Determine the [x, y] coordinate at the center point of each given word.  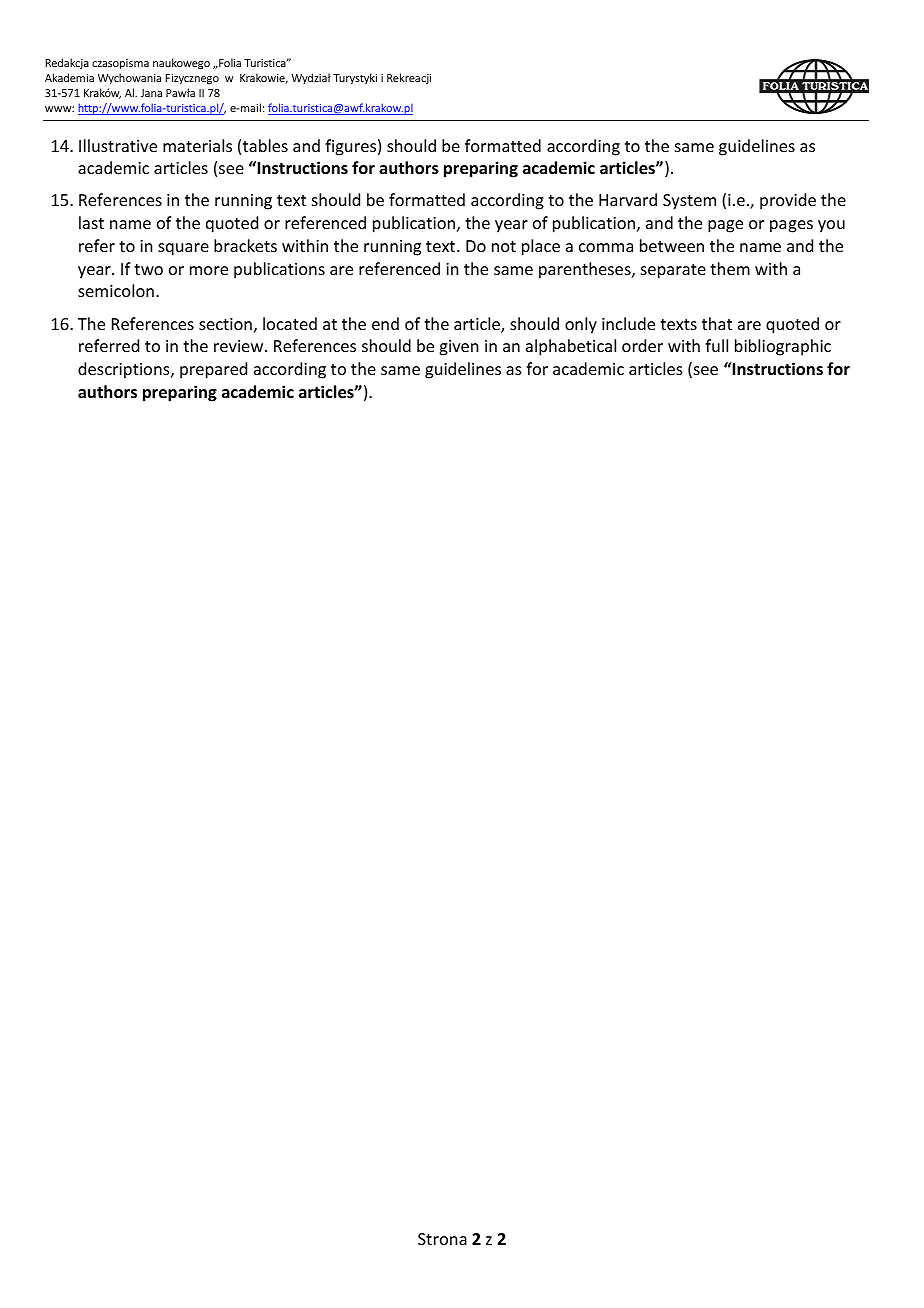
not [504, 246]
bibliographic [783, 347]
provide [788, 201]
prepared [213, 370]
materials [197, 145]
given [458, 348]
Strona [442, 1239]
